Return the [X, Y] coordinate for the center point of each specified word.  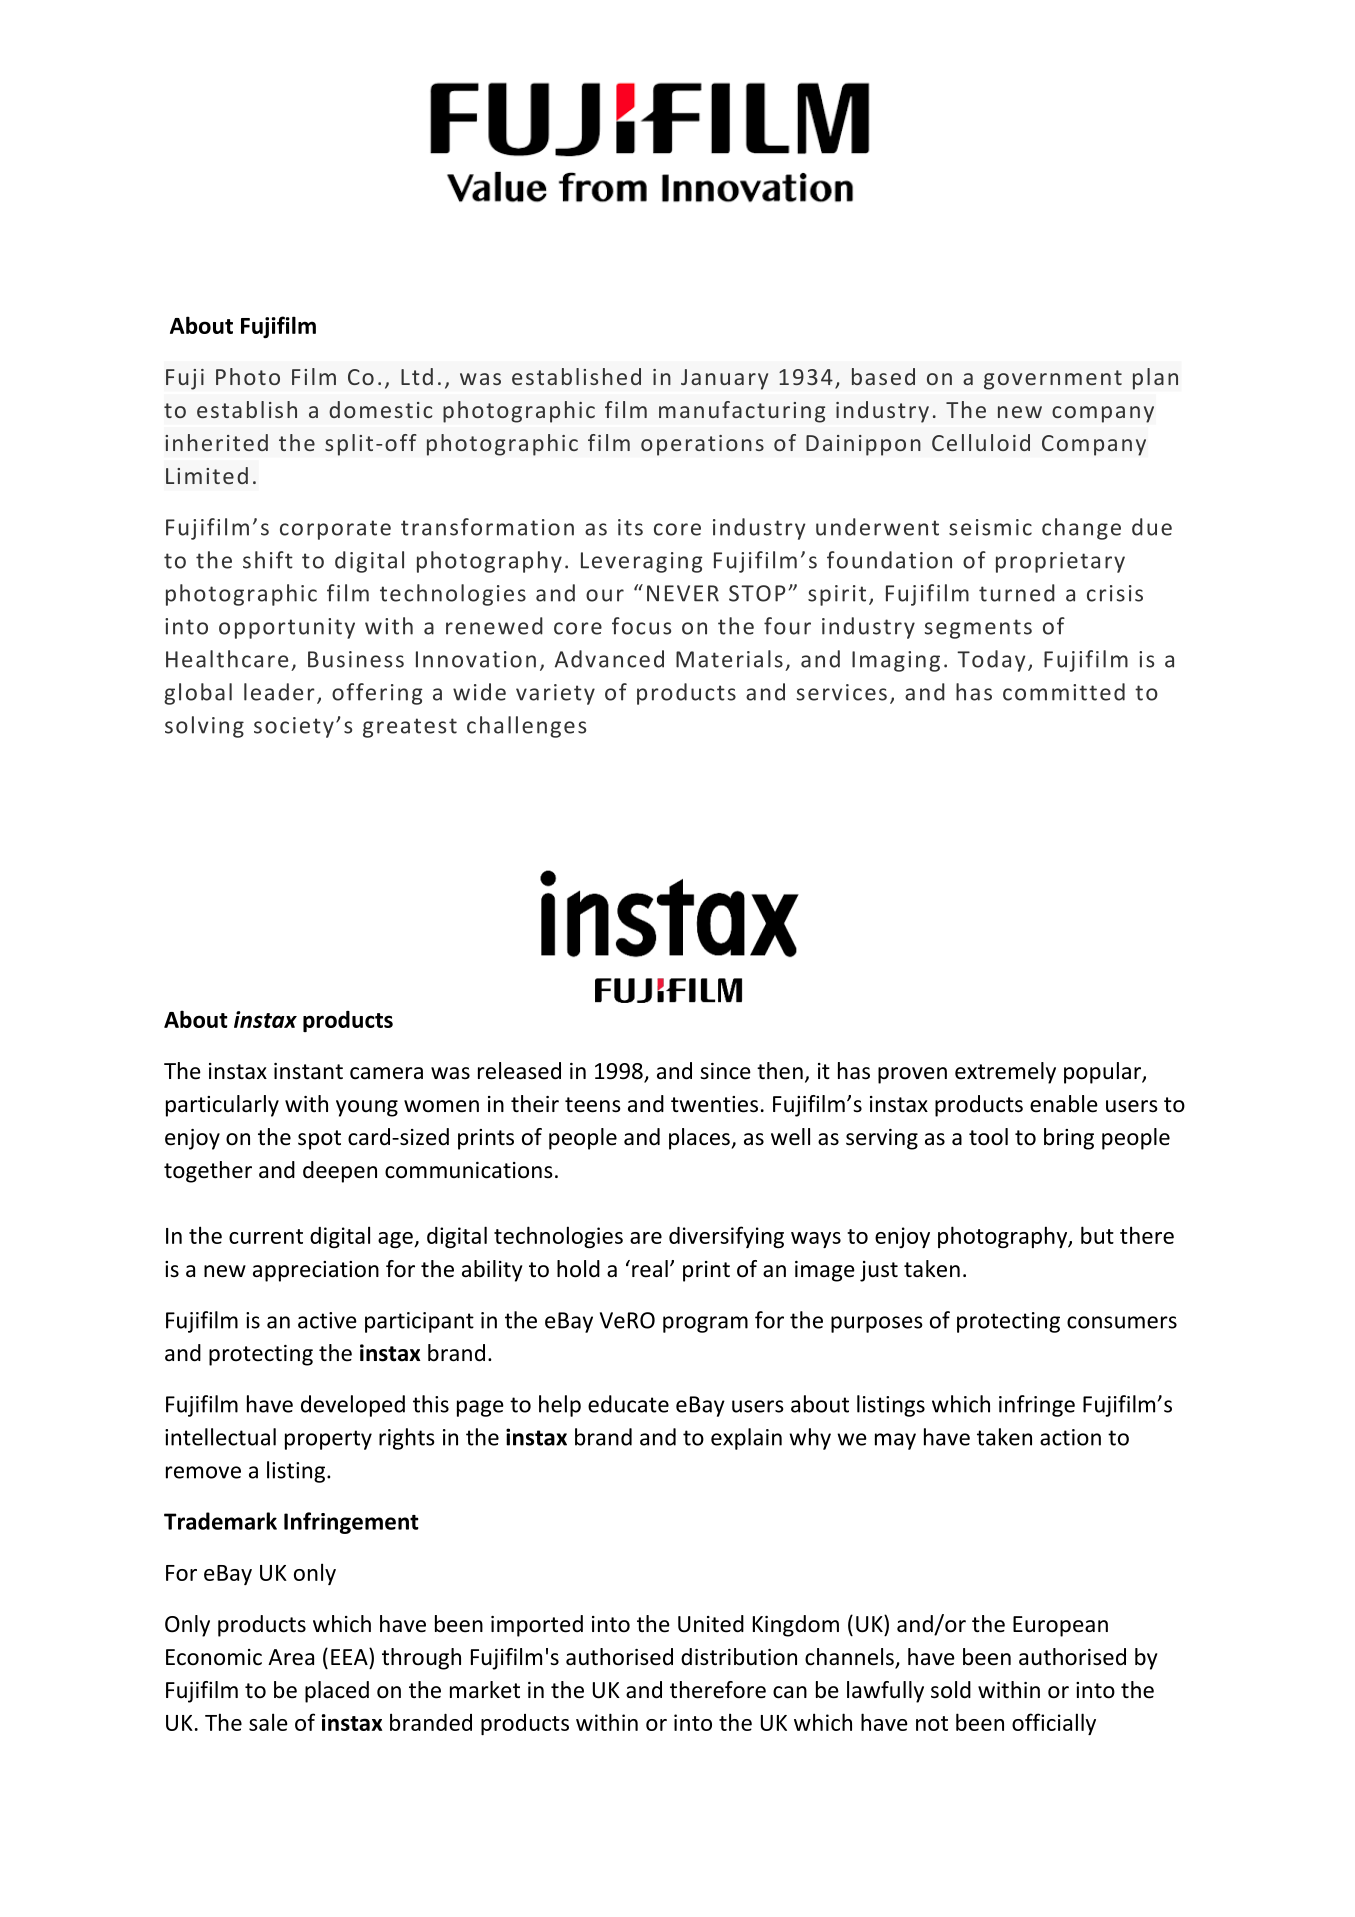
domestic [380, 409]
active [327, 1320]
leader [279, 692]
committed [1064, 692]
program [705, 1324]
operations [702, 445]
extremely [1005, 1073]
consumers [1122, 1322]
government [1053, 380]
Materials [729, 659]
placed [337, 1692]
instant [308, 1071]
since [725, 1071]
